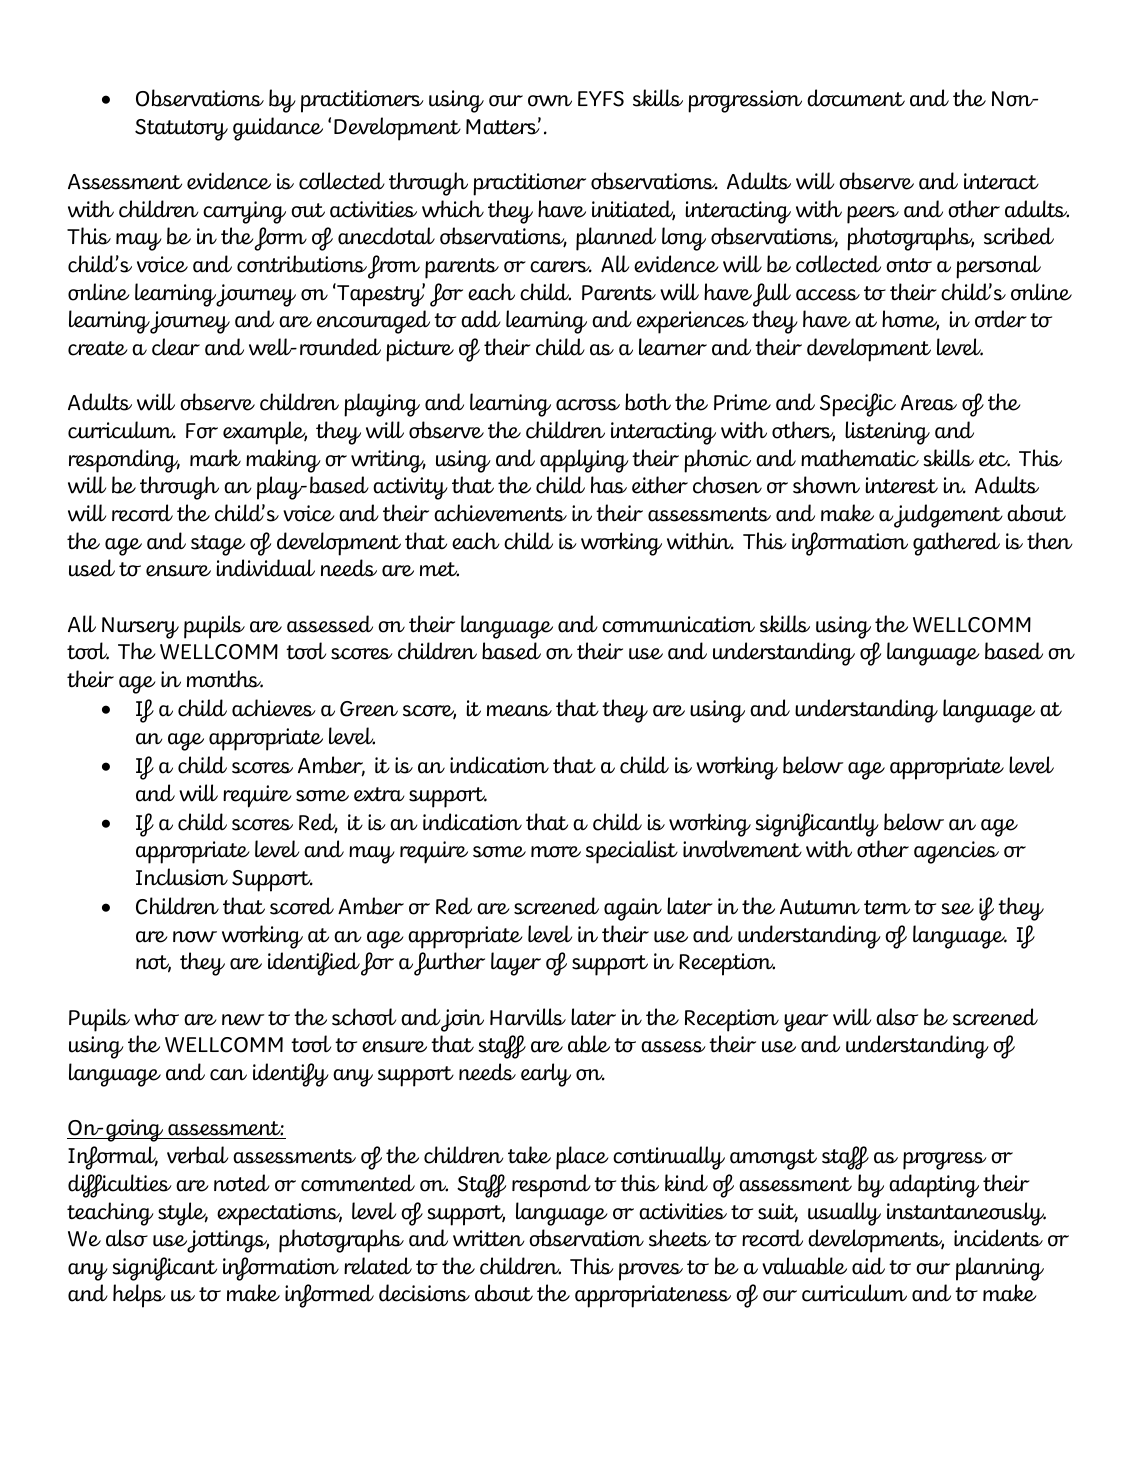  What do you see at coordinates (503, 126) in the document?
I see `Matters` at bounding box center [503, 126].
